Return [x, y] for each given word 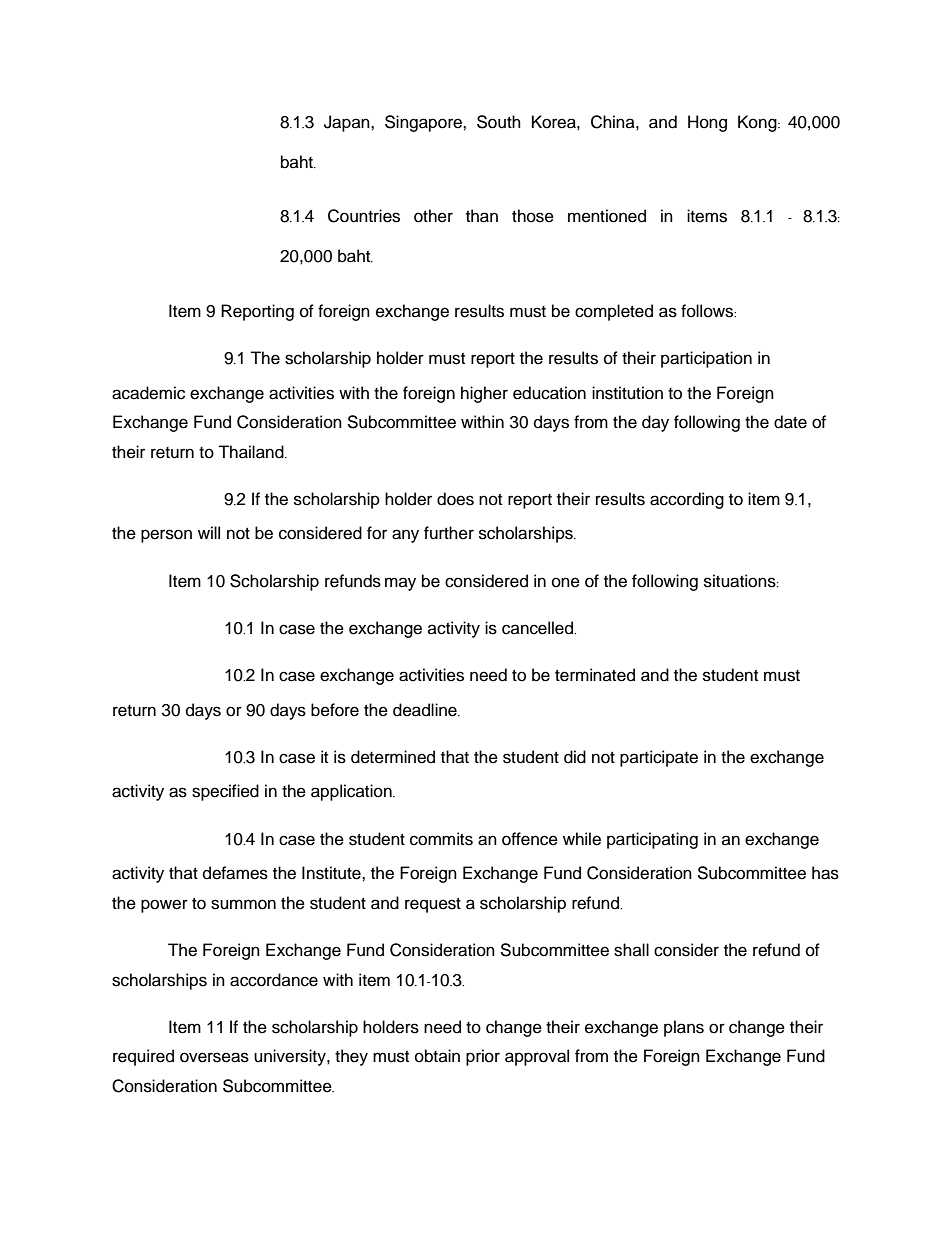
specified [225, 792]
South [499, 122]
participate [659, 758]
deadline [426, 710]
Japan [348, 123]
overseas [214, 1057]
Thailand [252, 452]
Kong [758, 123]
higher [484, 394]
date [790, 422]
